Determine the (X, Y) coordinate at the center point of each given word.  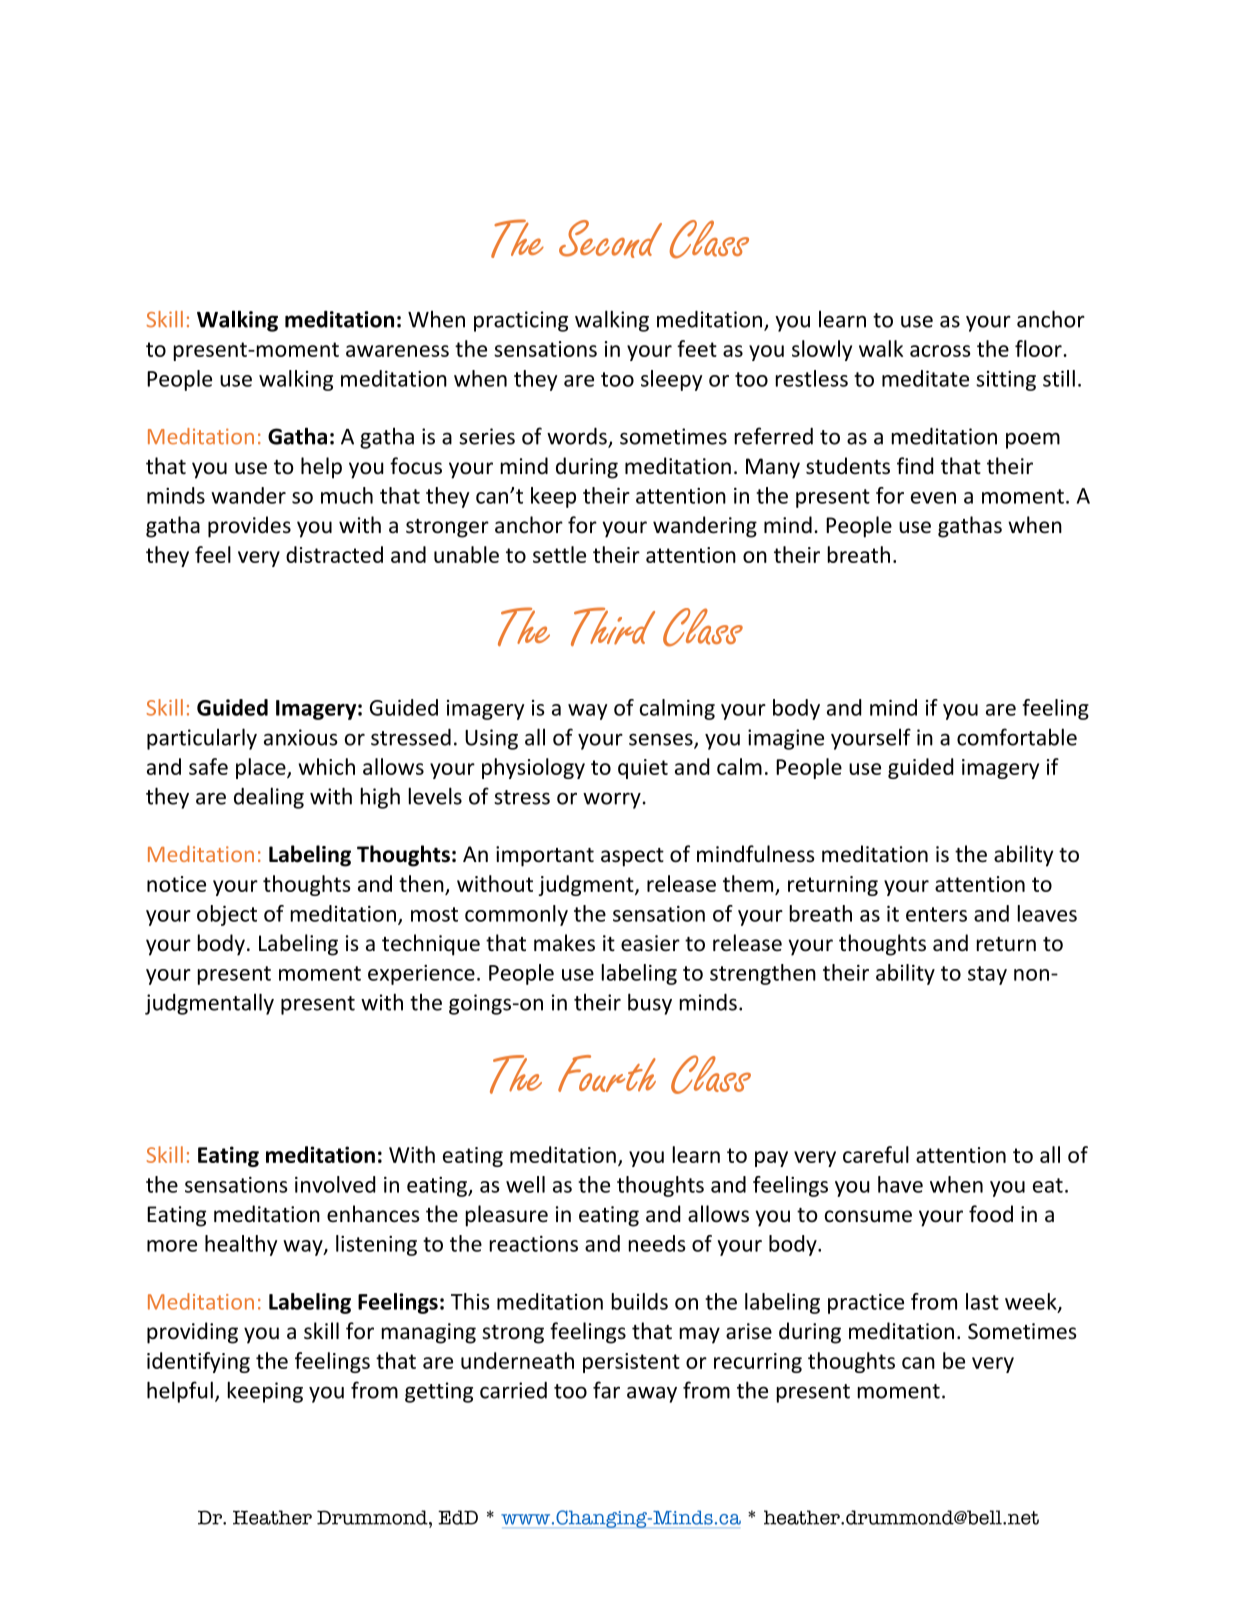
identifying (198, 1362)
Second (610, 239)
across (940, 351)
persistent (631, 1363)
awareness (397, 351)
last (982, 1301)
